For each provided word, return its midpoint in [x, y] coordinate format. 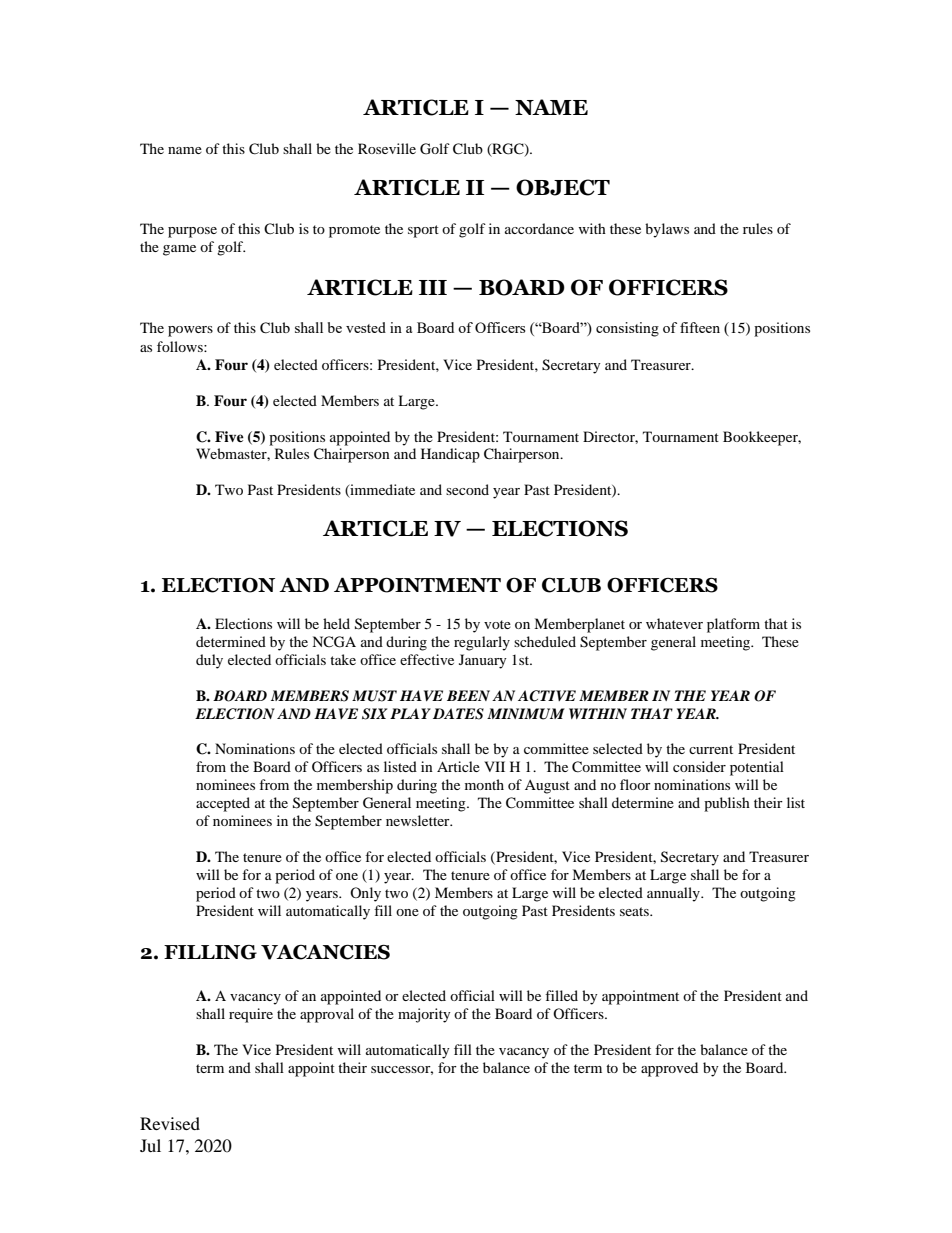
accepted [223, 804]
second [467, 489]
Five [229, 436]
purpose [192, 232]
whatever [674, 623]
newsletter [419, 820]
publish [727, 804]
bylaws [667, 230]
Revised [170, 1123]
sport [423, 231]
